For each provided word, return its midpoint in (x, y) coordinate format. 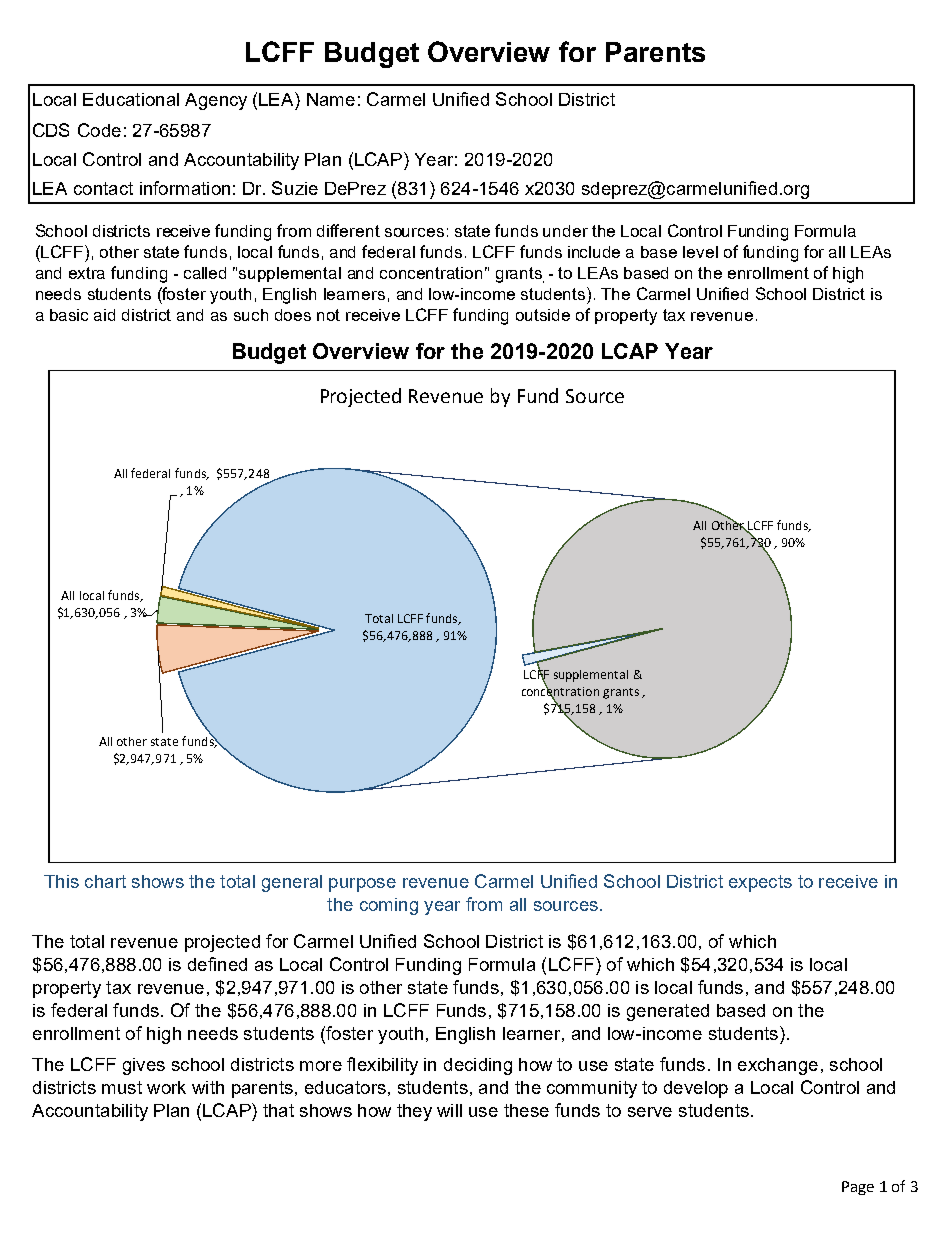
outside (543, 315)
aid (104, 315)
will (449, 1110)
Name (331, 99)
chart (105, 881)
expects (760, 883)
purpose (362, 885)
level (700, 252)
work (166, 1087)
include (594, 252)
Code (99, 130)
